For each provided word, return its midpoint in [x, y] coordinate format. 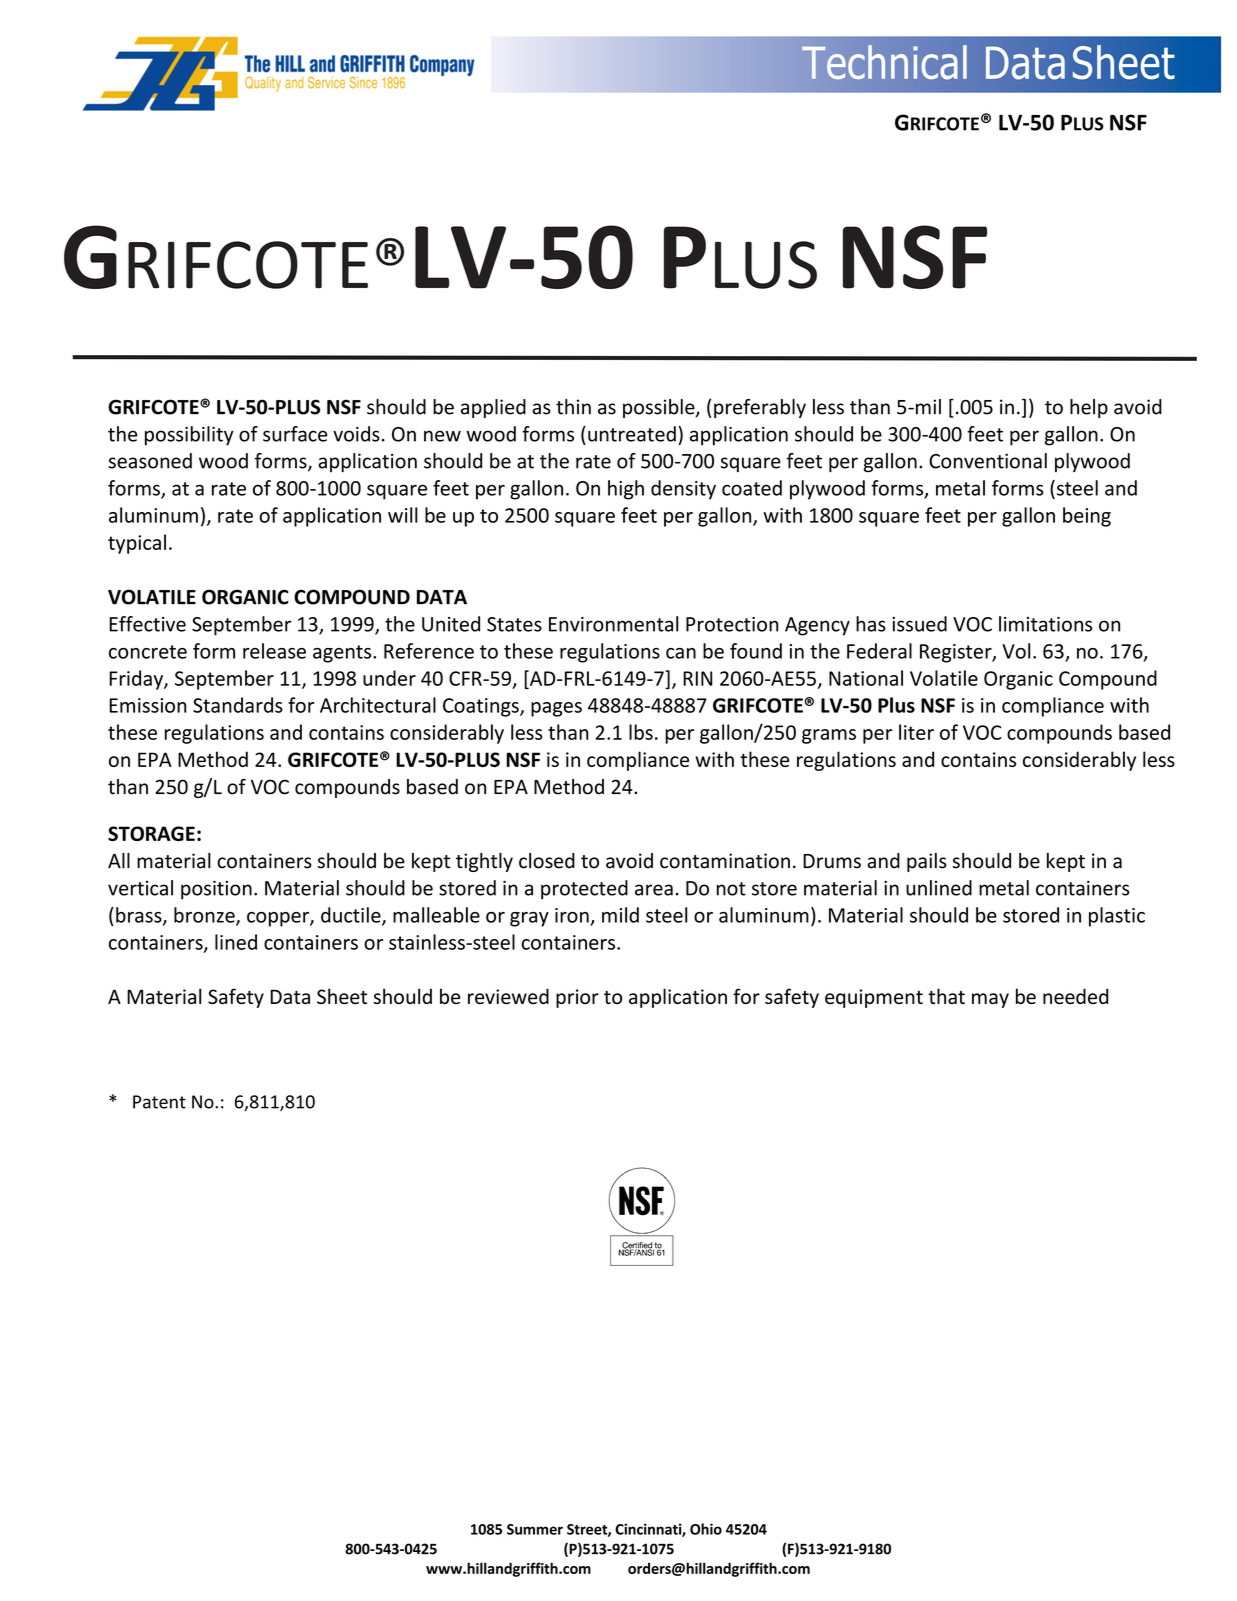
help [1089, 408]
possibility [189, 436]
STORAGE [151, 833]
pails [927, 862]
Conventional [988, 461]
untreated [632, 434]
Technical [884, 62]
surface [295, 434]
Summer [535, 1529]
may [990, 1000]
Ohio [706, 1529]
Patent [159, 1102]
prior [577, 998]
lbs [641, 732]
